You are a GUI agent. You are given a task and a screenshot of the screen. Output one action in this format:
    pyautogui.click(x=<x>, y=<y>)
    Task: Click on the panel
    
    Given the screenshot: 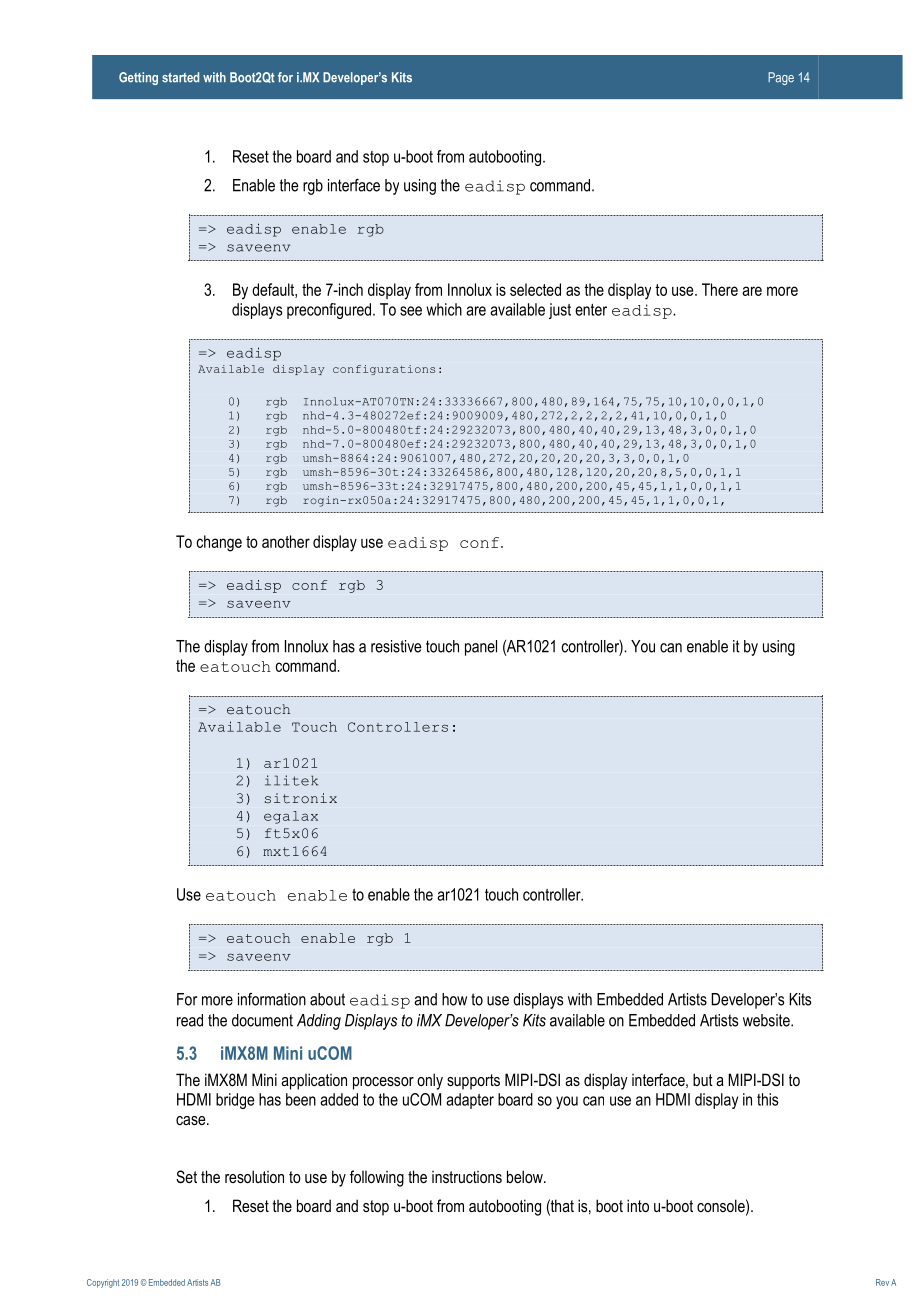 What is the action you would take?
    pyautogui.click(x=481, y=648)
